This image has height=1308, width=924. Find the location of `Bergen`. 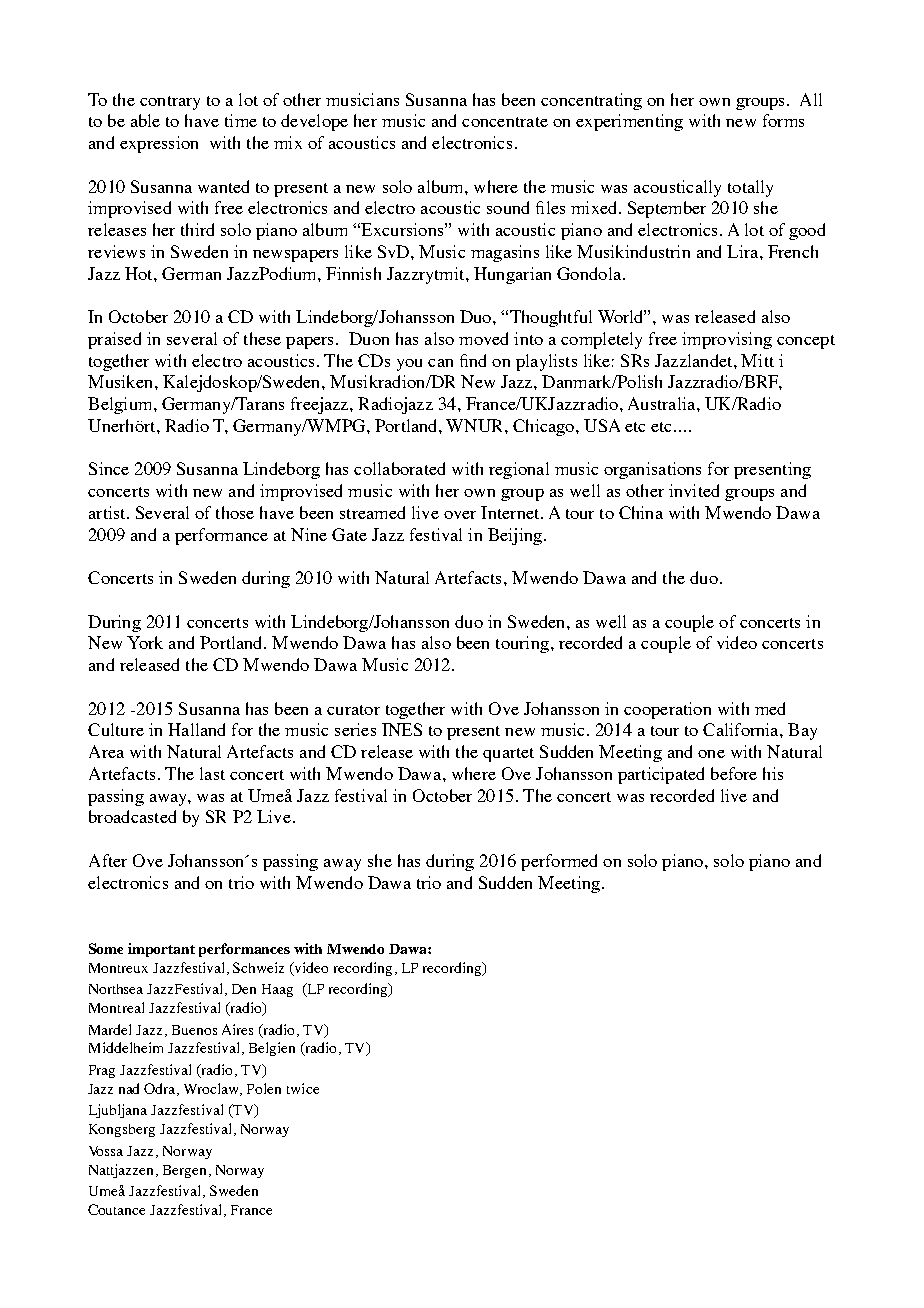

Bergen is located at coordinates (184, 1171).
